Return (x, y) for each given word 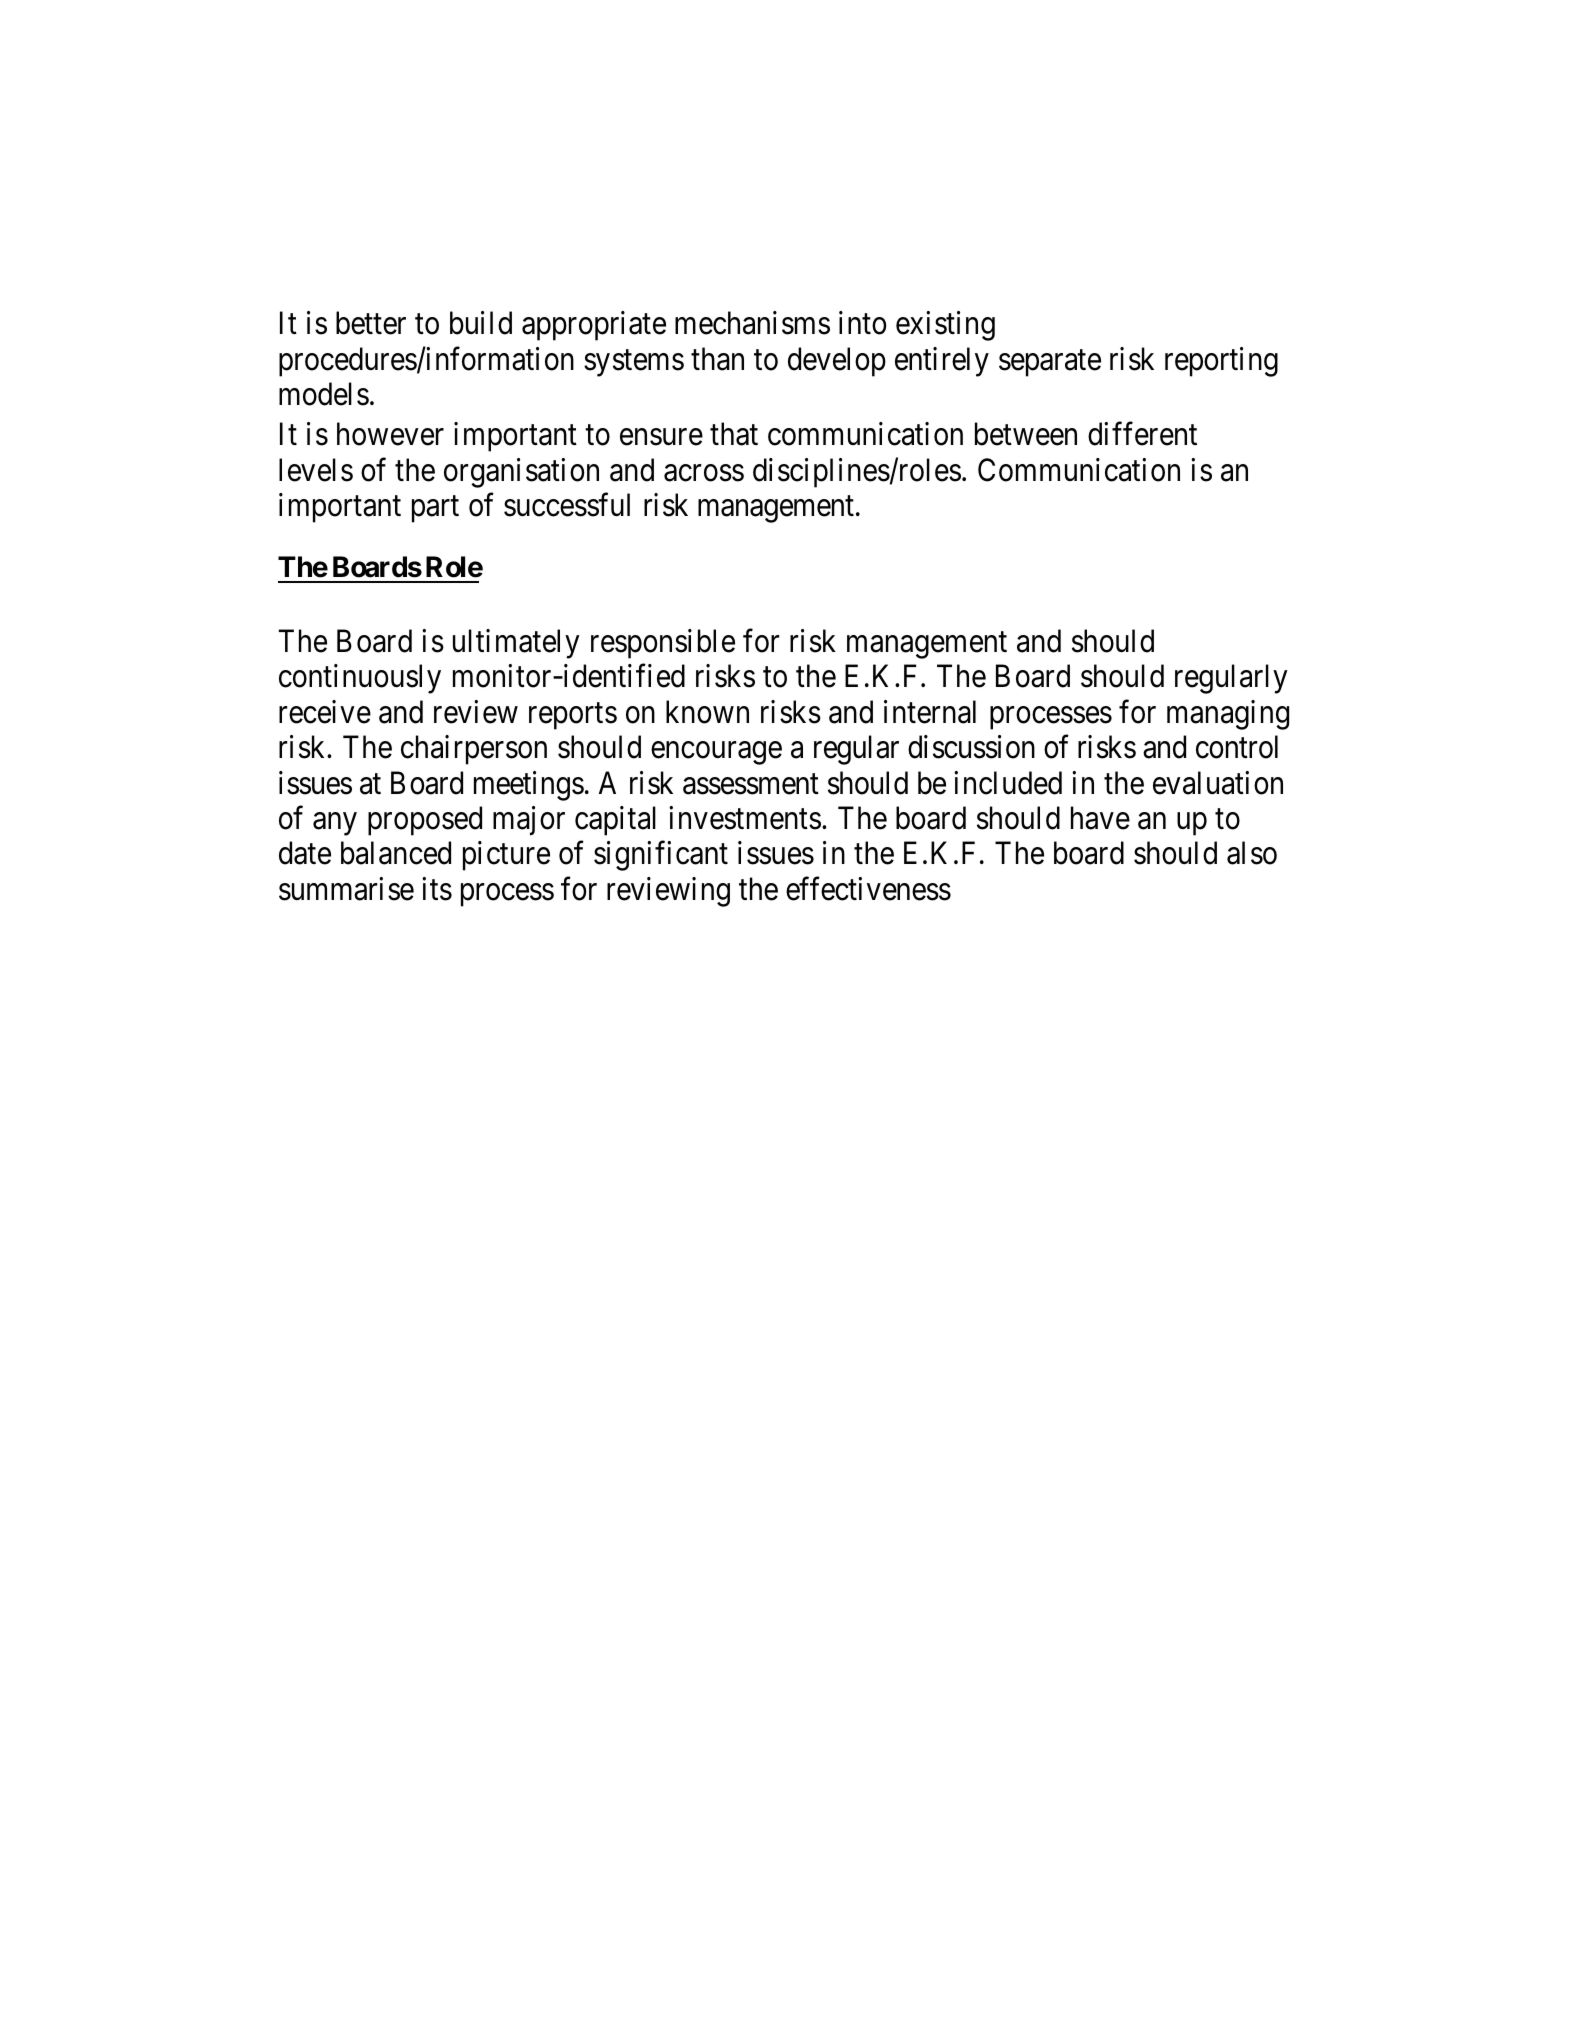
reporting (1221, 362)
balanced (396, 853)
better (371, 323)
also (1252, 853)
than (717, 359)
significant (661, 856)
